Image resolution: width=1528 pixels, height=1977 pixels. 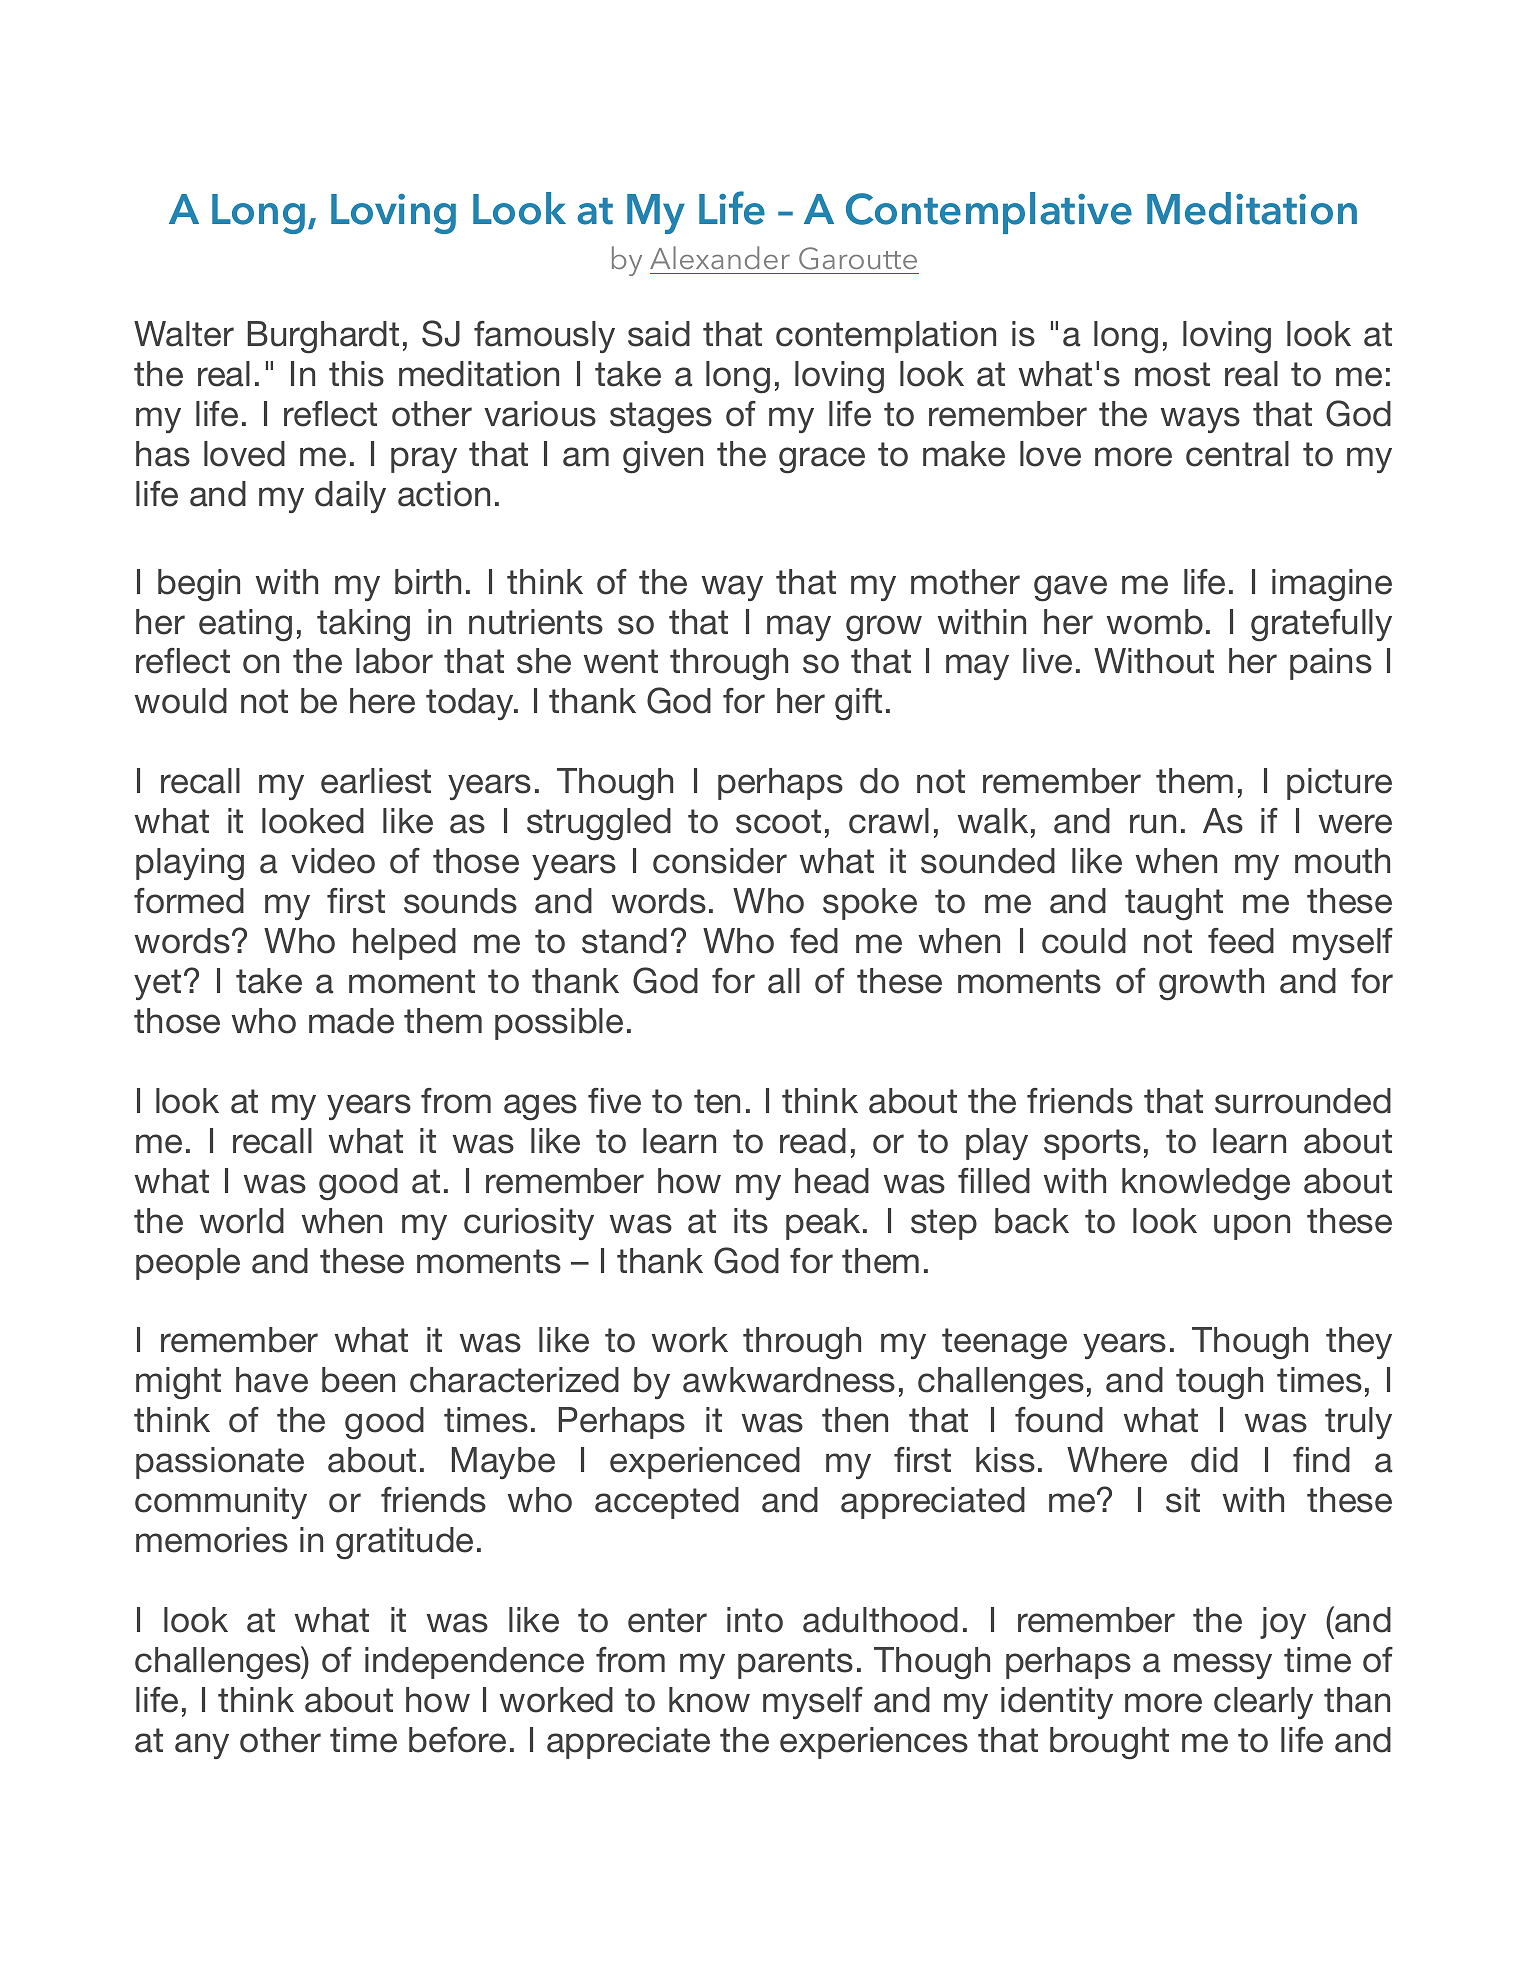 What do you see at coordinates (858, 704) in the screenshot?
I see `gift` at bounding box center [858, 704].
